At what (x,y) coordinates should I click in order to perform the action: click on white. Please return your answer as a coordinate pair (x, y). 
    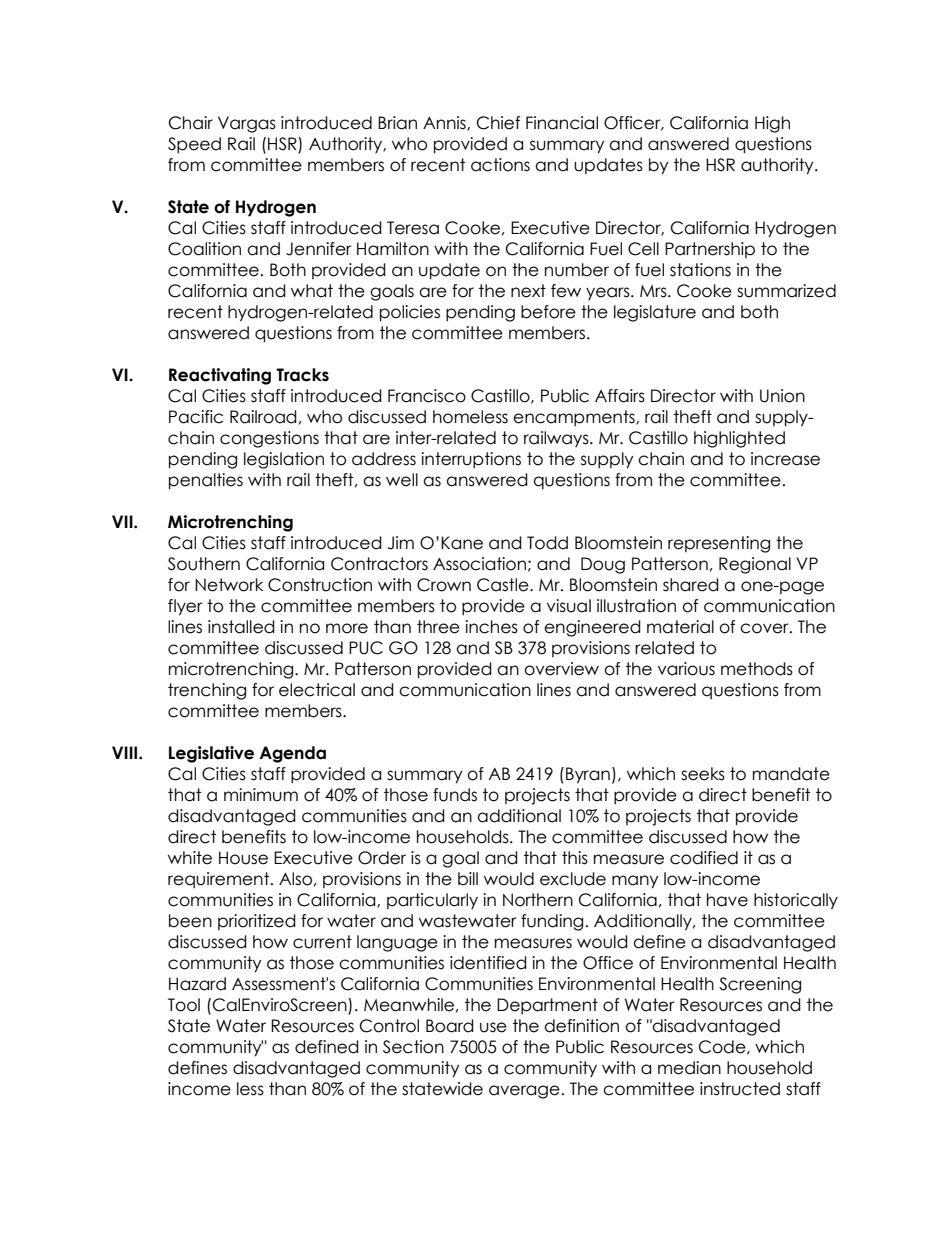
    Looking at the image, I should click on (190, 858).
